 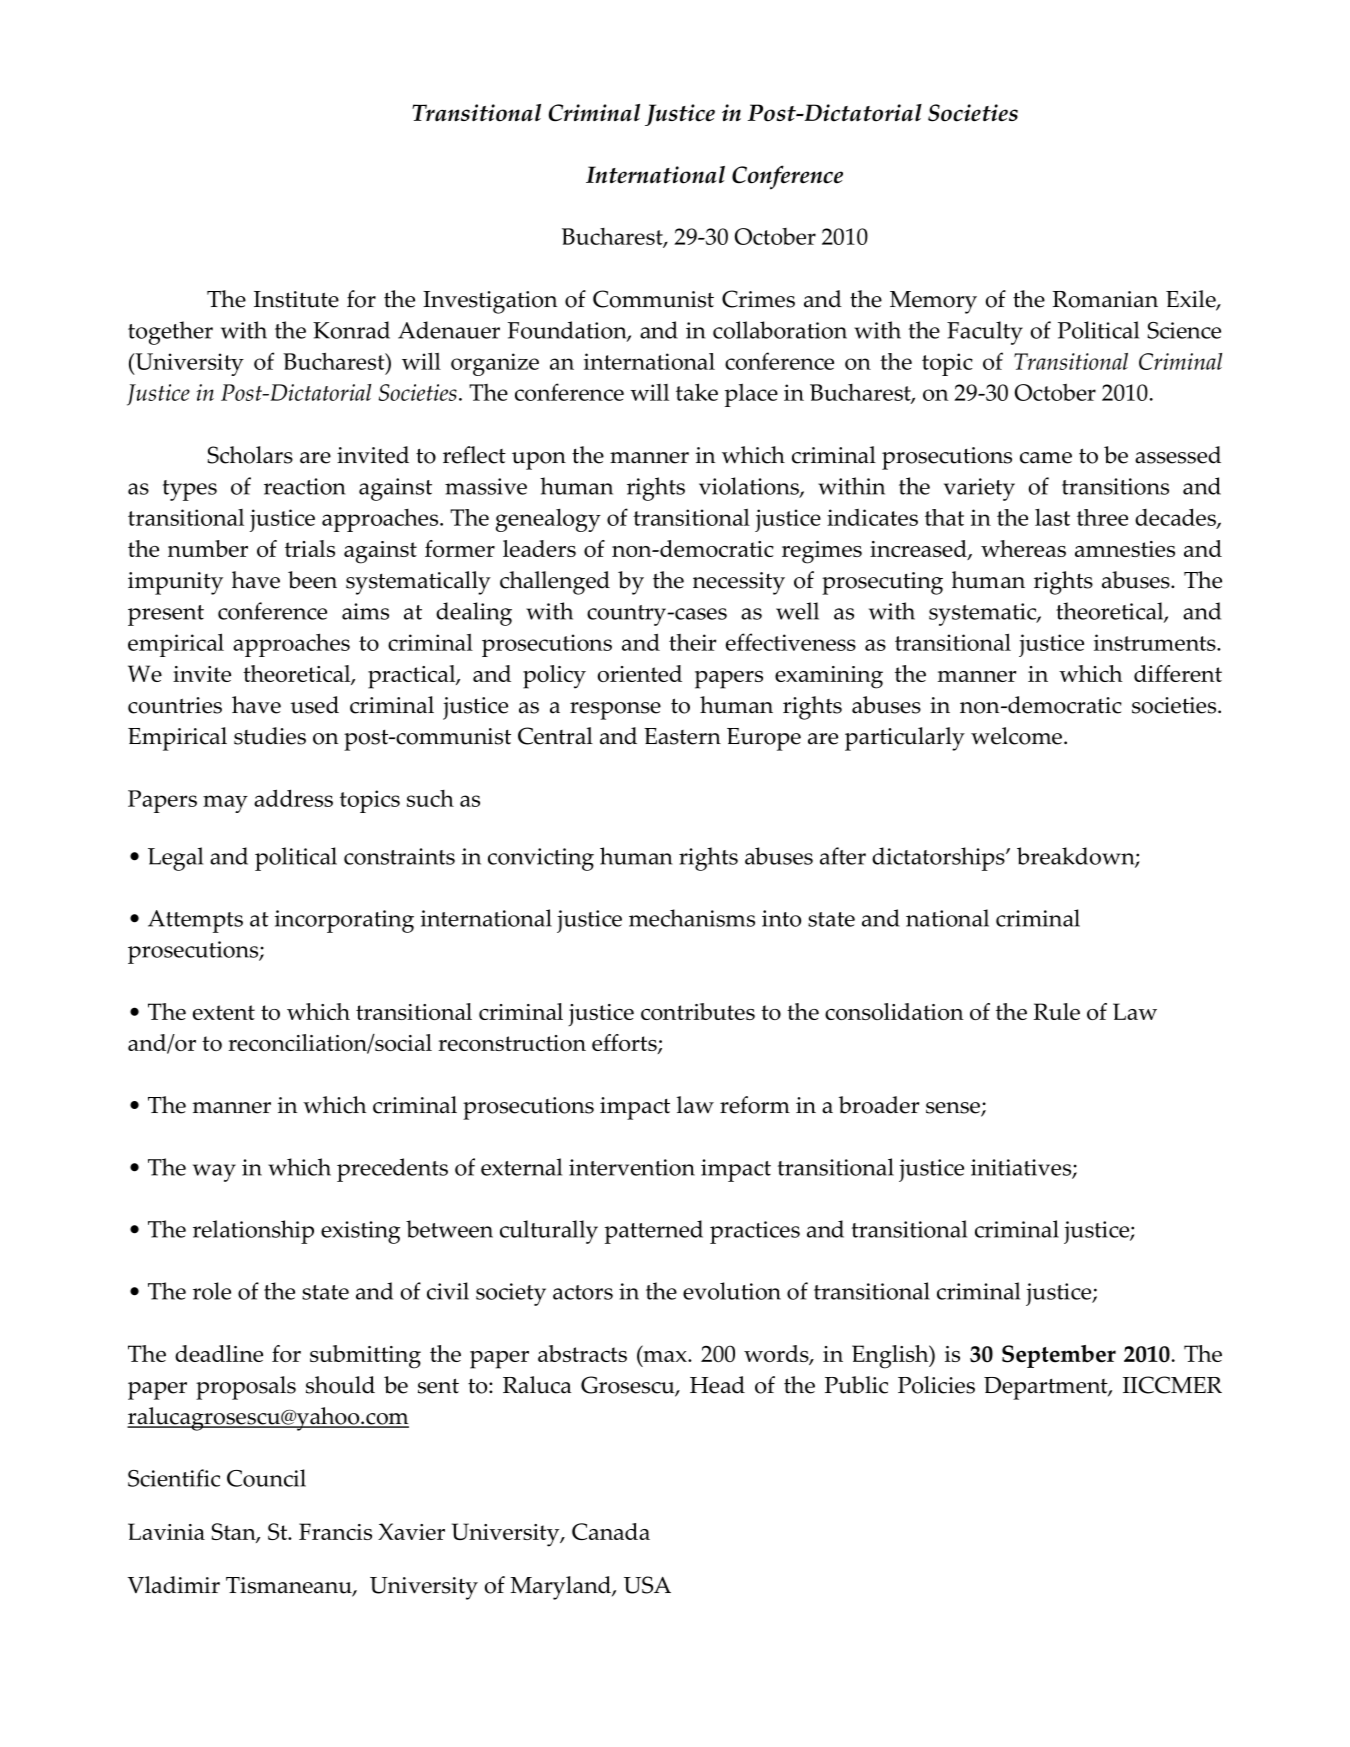 What do you see at coordinates (296, 299) in the screenshot?
I see `Institute` at bounding box center [296, 299].
